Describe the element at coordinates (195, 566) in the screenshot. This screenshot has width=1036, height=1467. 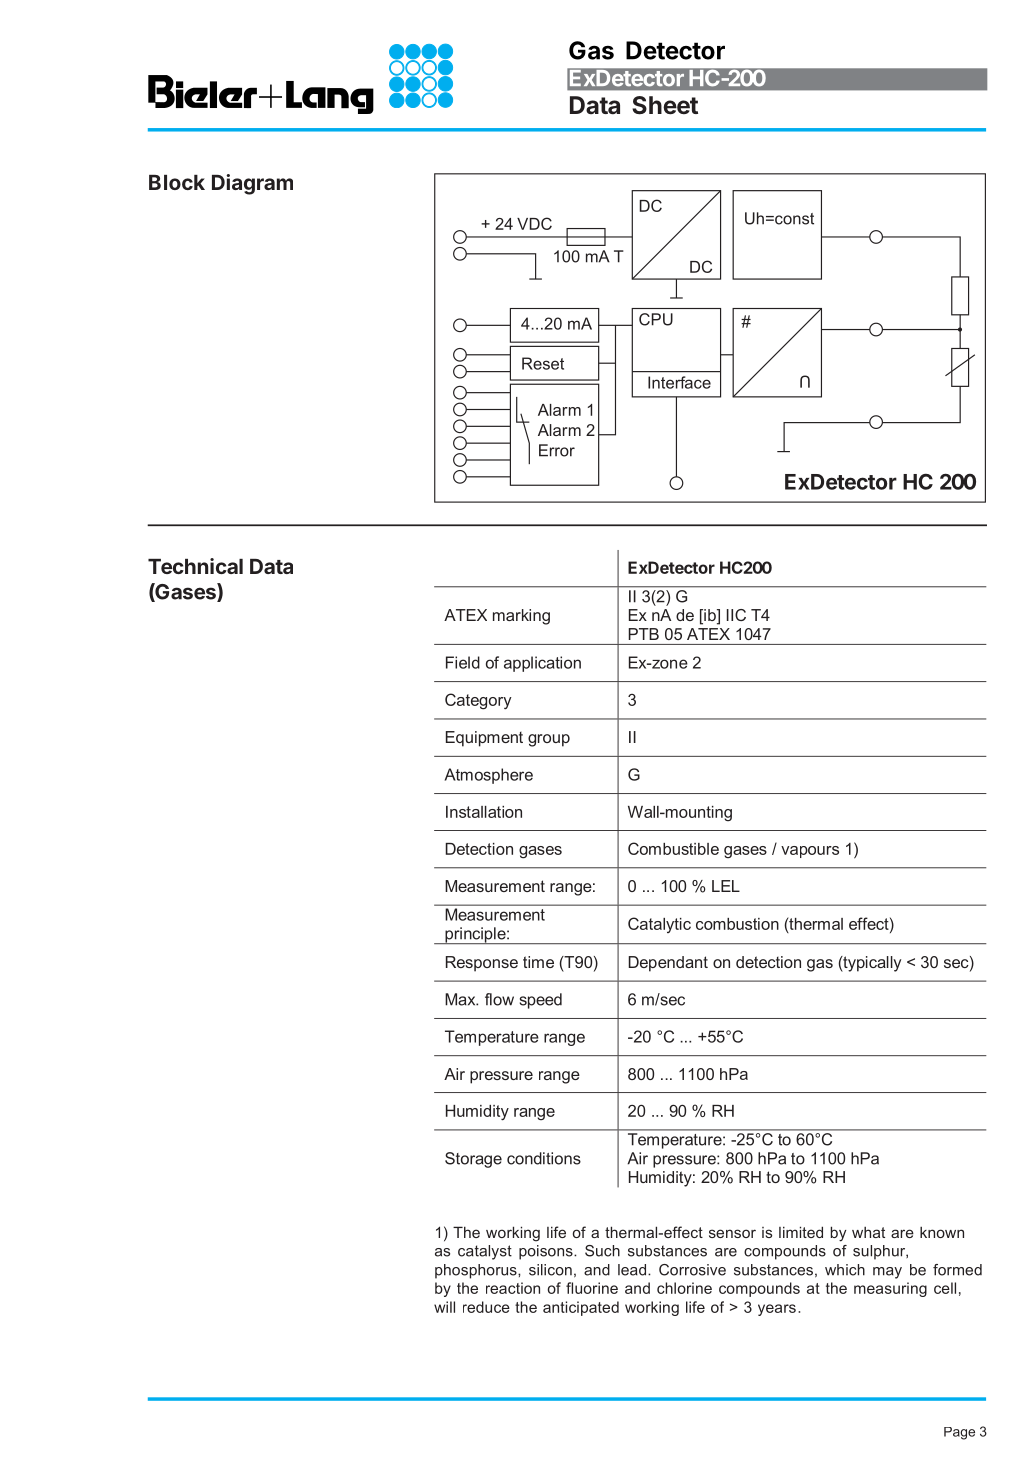
I see `Technical` at that location.
